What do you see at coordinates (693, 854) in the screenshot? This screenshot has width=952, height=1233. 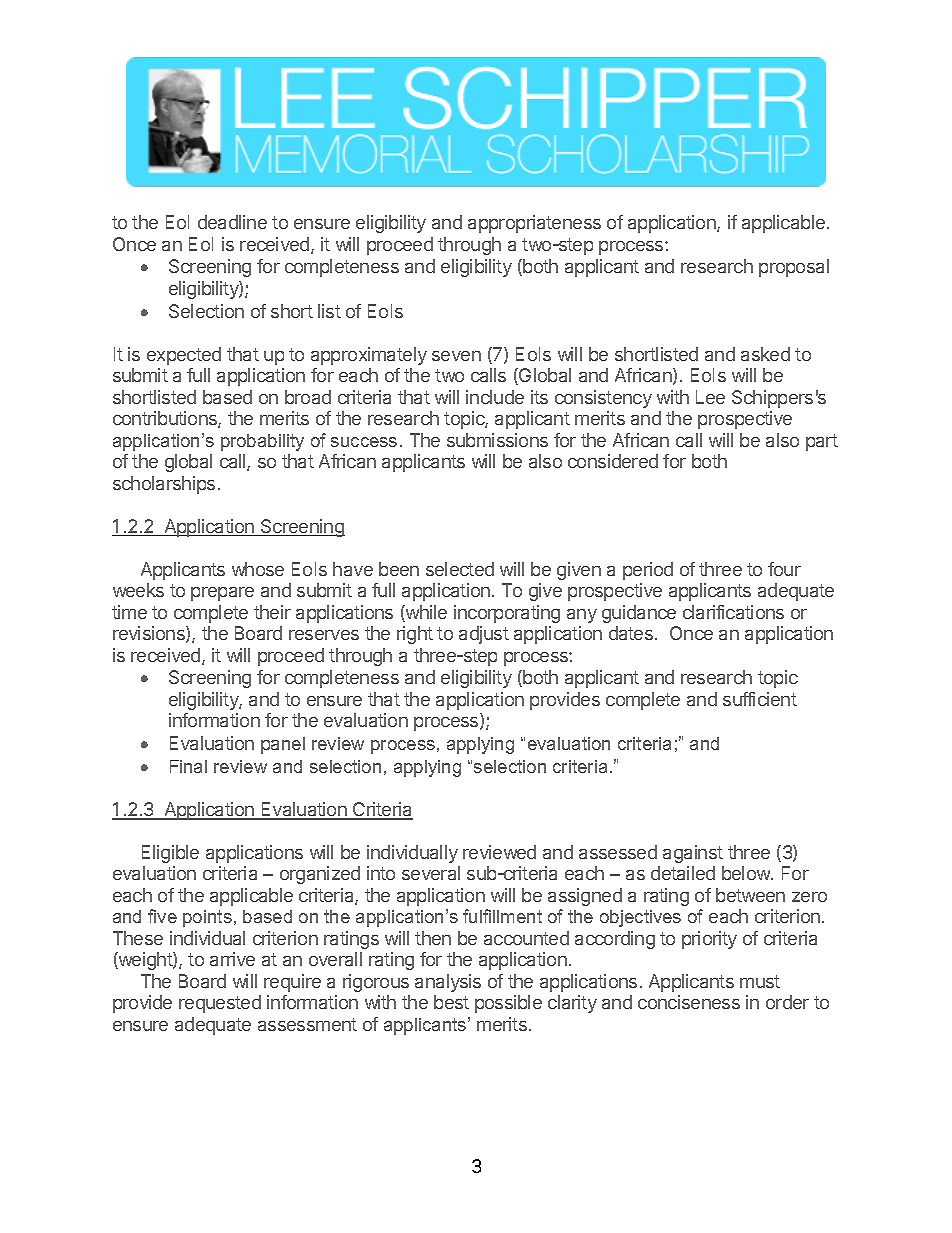 I see `against` at bounding box center [693, 854].
